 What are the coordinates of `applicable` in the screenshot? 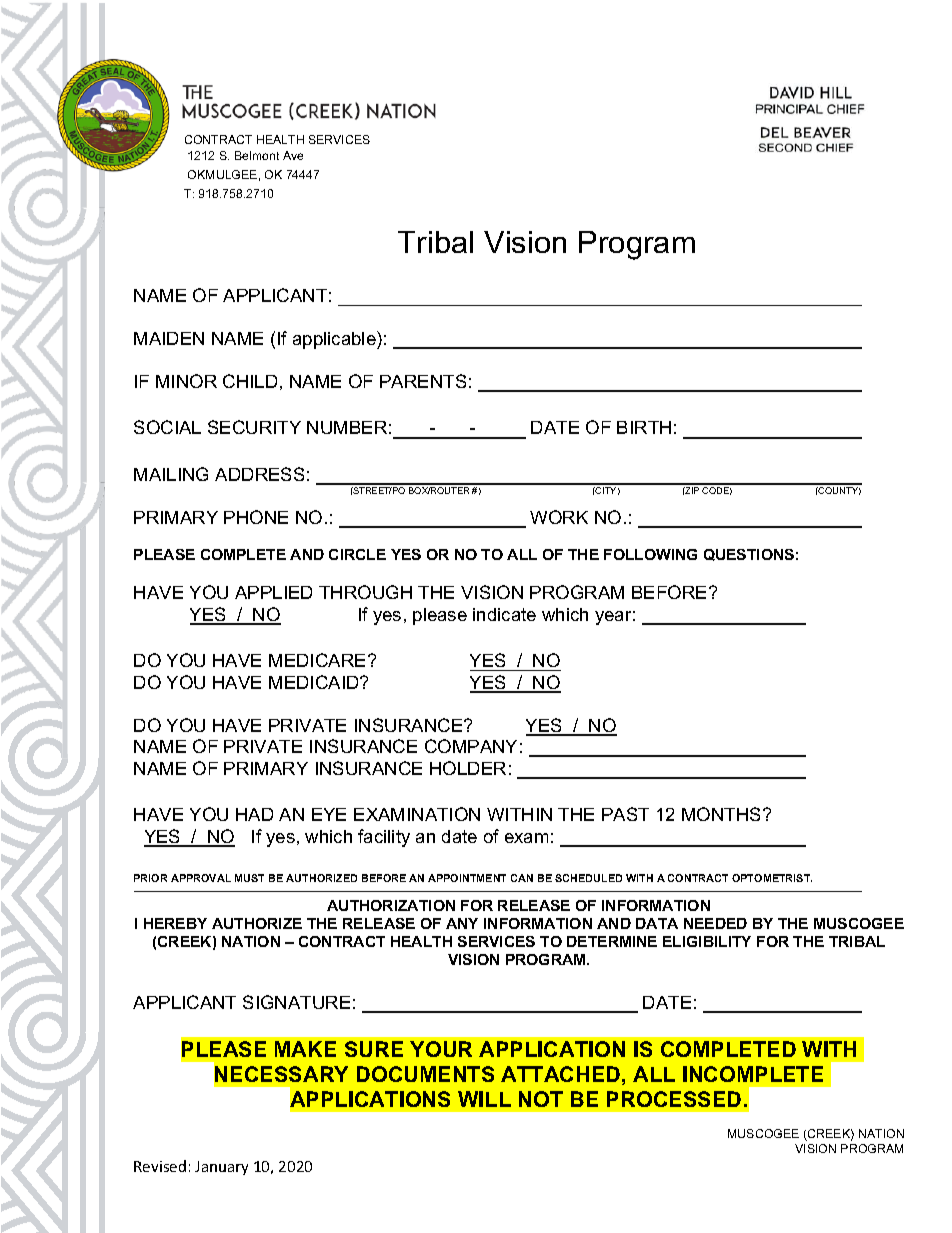 It's located at (335, 340).
